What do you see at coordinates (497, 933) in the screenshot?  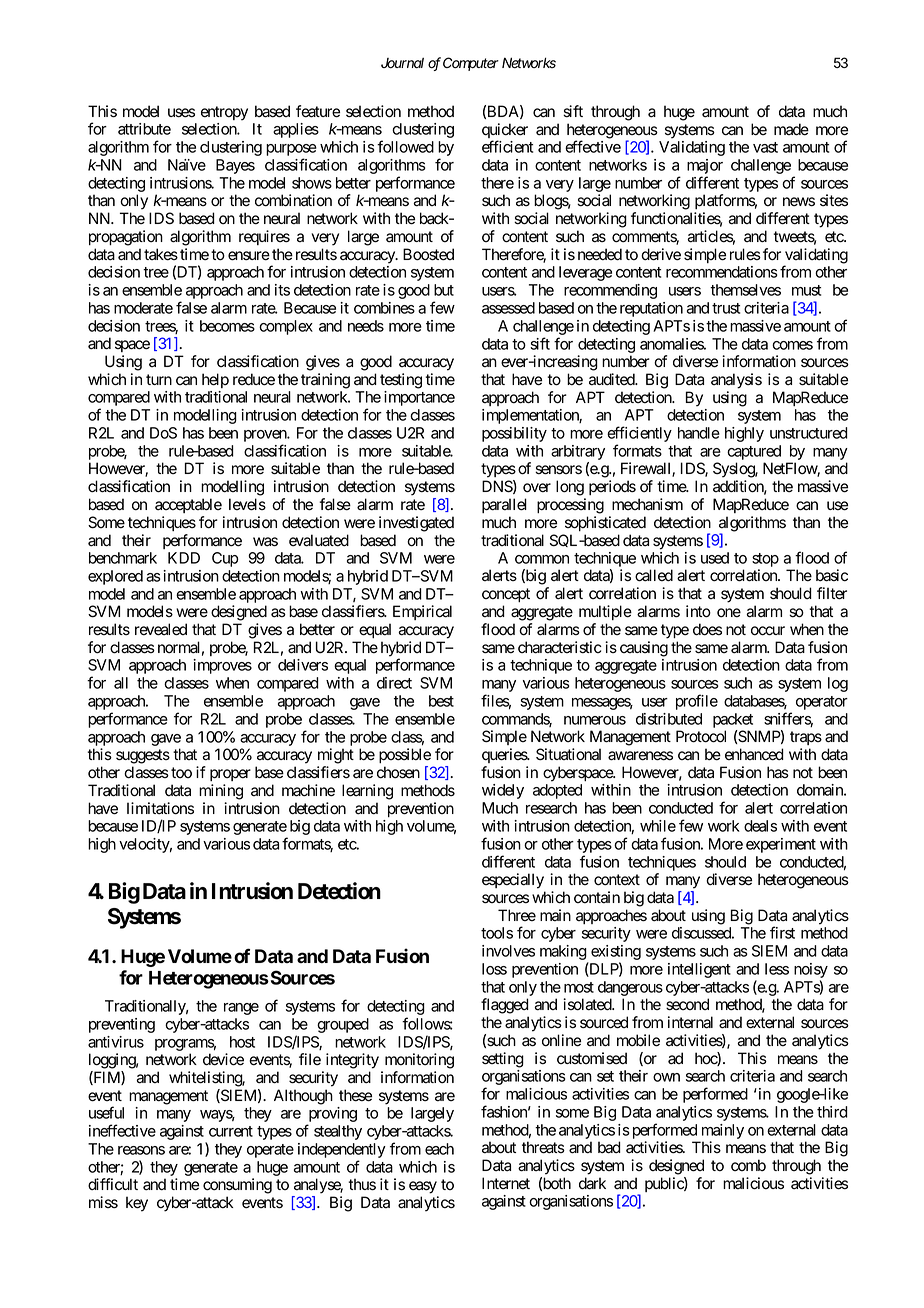 I see `tools` at bounding box center [497, 933].
